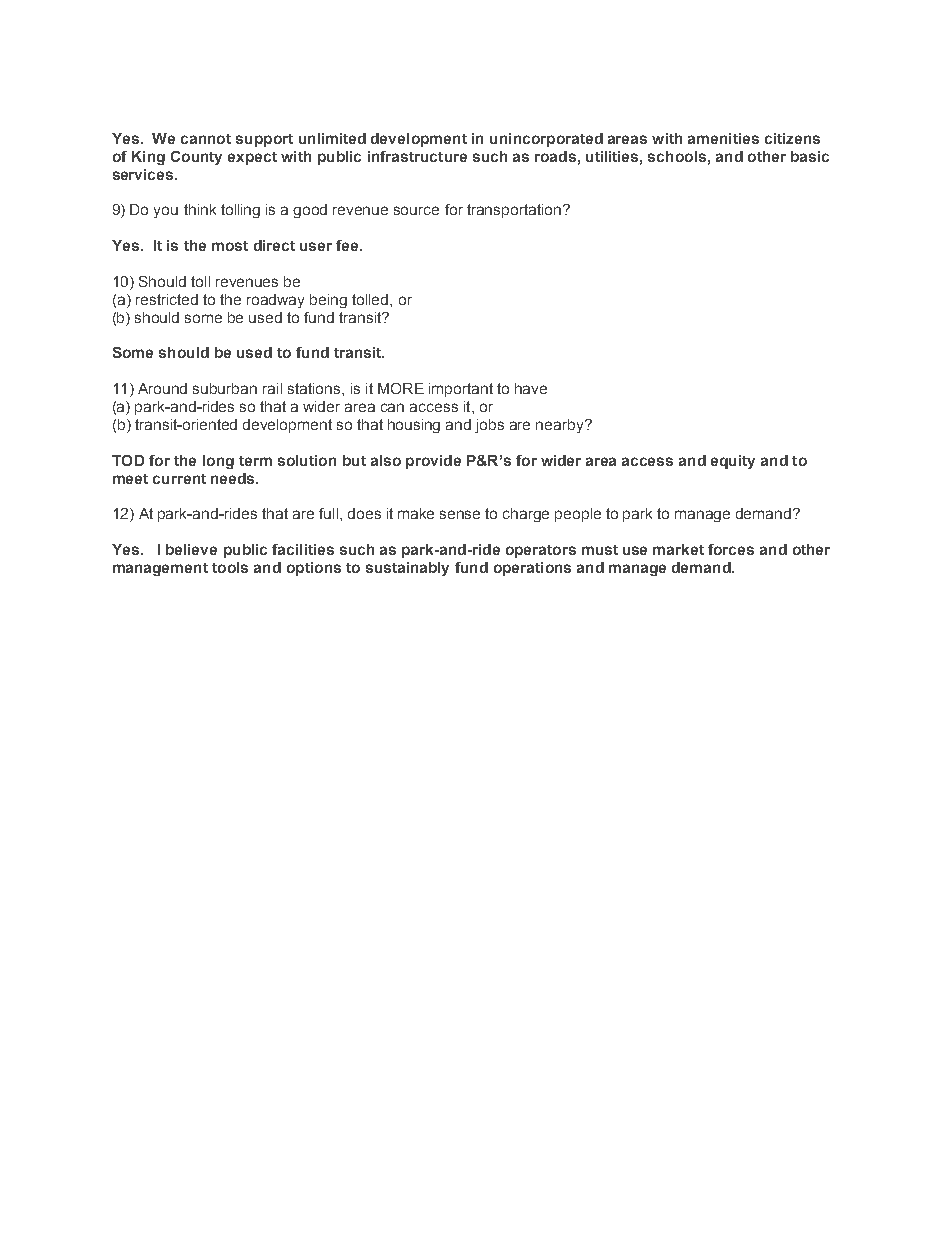 Image resolution: width=952 pixels, height=1233 pixels. What do you see at coordinates (723, 138) in the screenshot?
I see `amenities` at bounding box center [723, 138].
